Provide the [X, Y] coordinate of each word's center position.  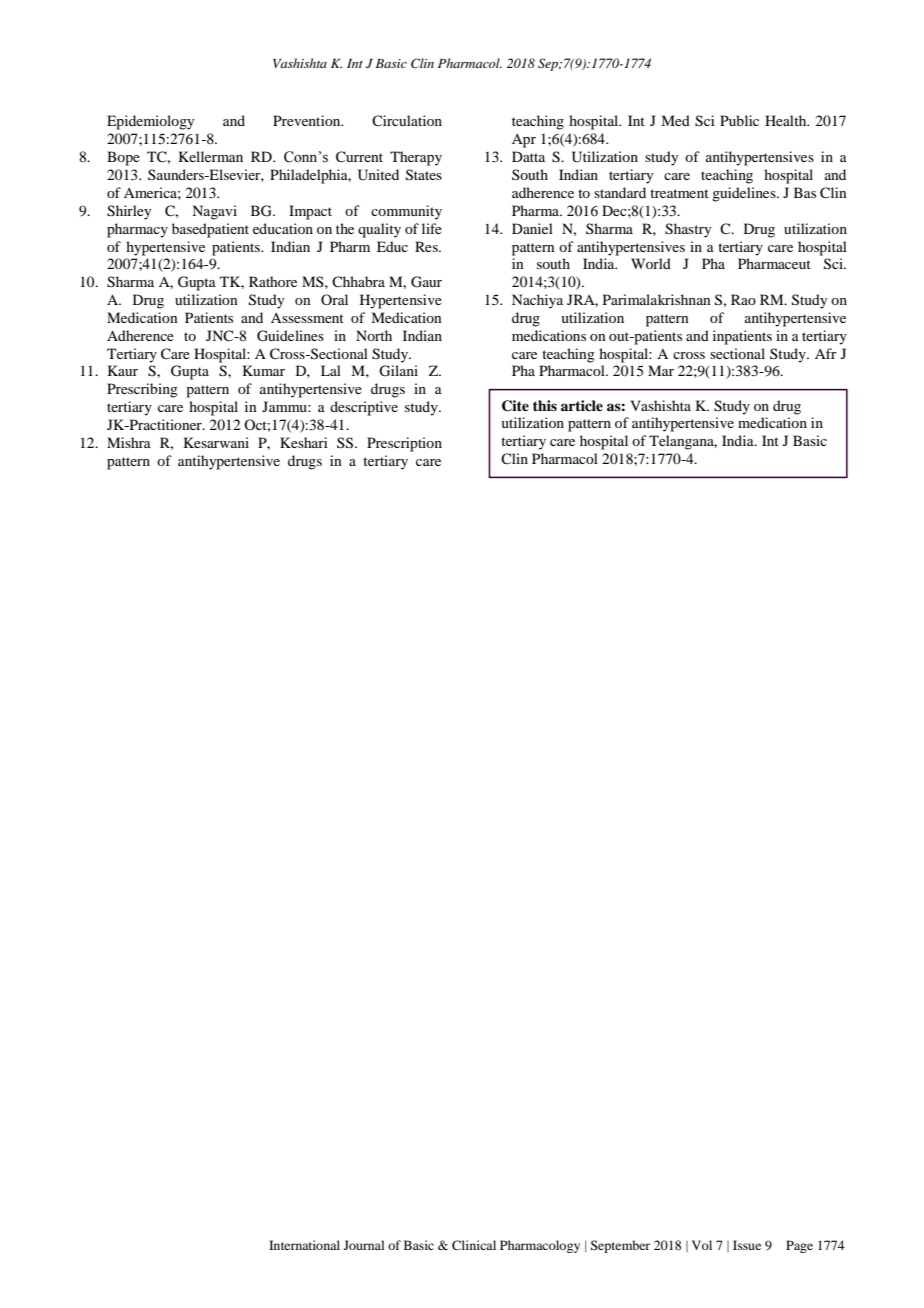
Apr [524, 141]
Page [799, 1246]
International [304, 1245]
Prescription [404, 444]
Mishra [129, 442]
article [582, 405]
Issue [747, 1245]
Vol [702, 1245]
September [620, 1246]
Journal [364, 1245]
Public [739, 120]
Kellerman [211, 156]
